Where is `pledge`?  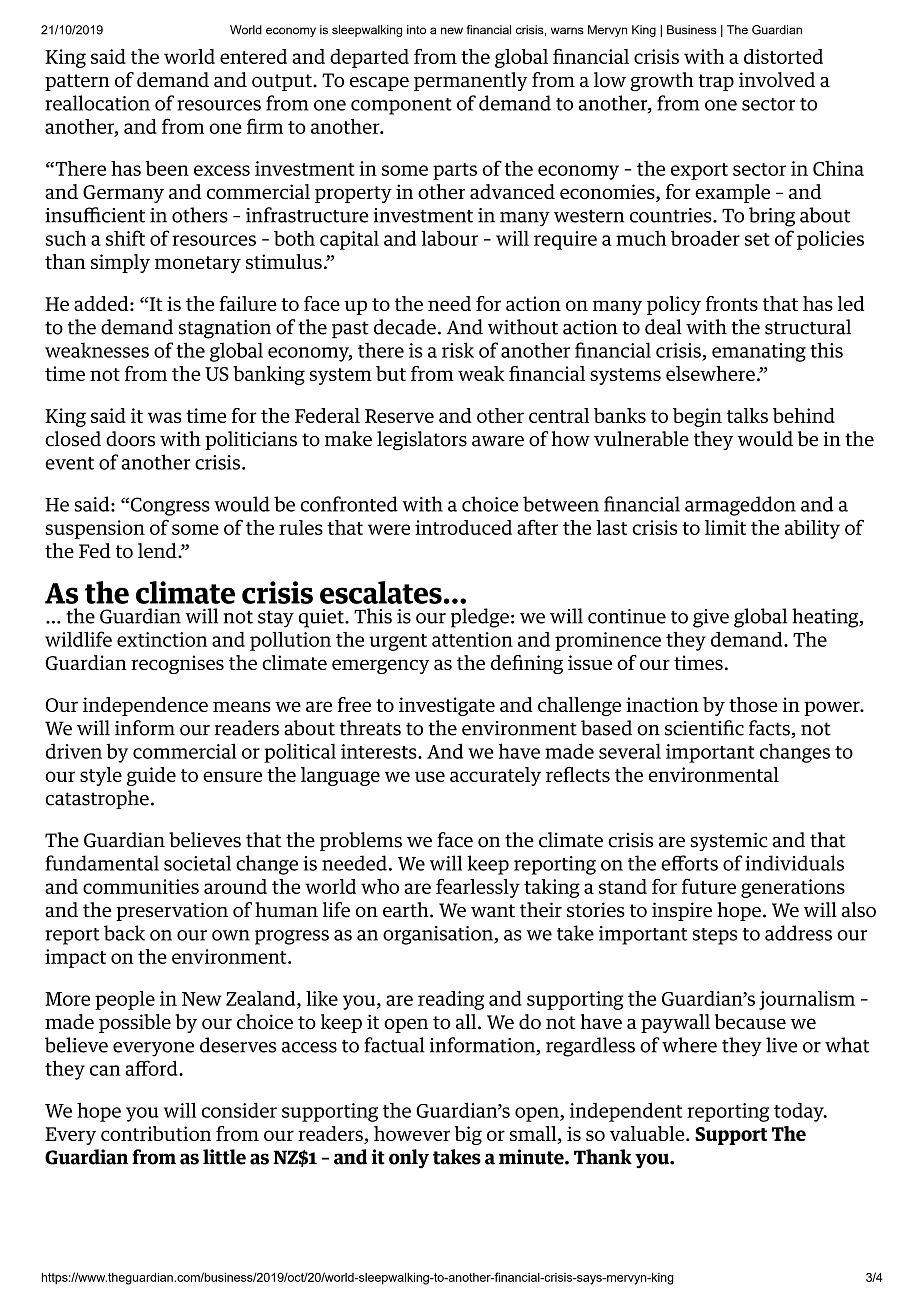
pledge is located at coordinates (480, 618).
